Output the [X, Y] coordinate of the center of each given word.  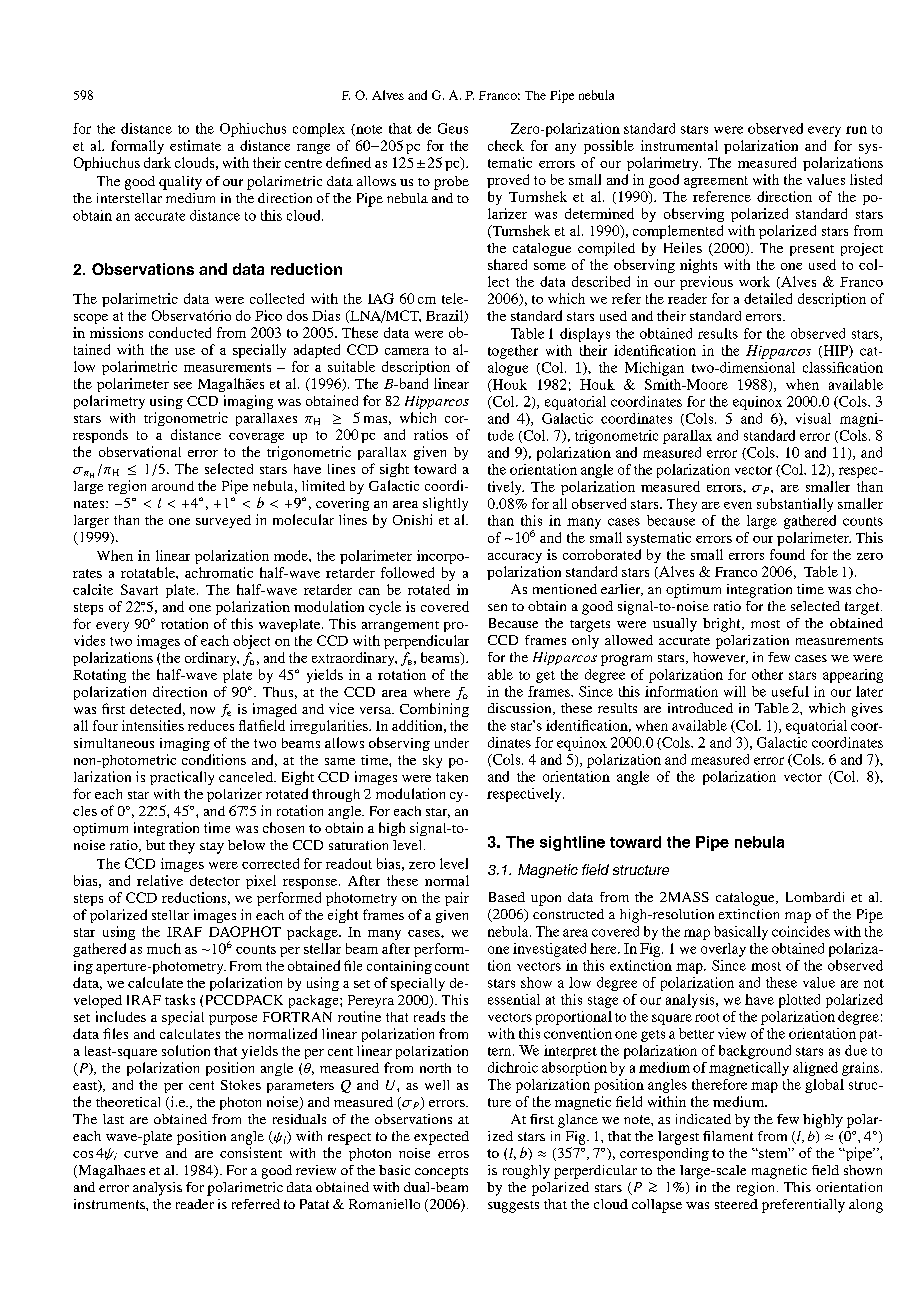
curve [141, 1154]
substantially [795, 505]
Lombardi [815, 897]
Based [507, 897]
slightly [445, 504]
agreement [716, 182]
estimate [195, 145]
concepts [441, 1173]
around [173, 486]
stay [212, 848]
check [506, 145]
